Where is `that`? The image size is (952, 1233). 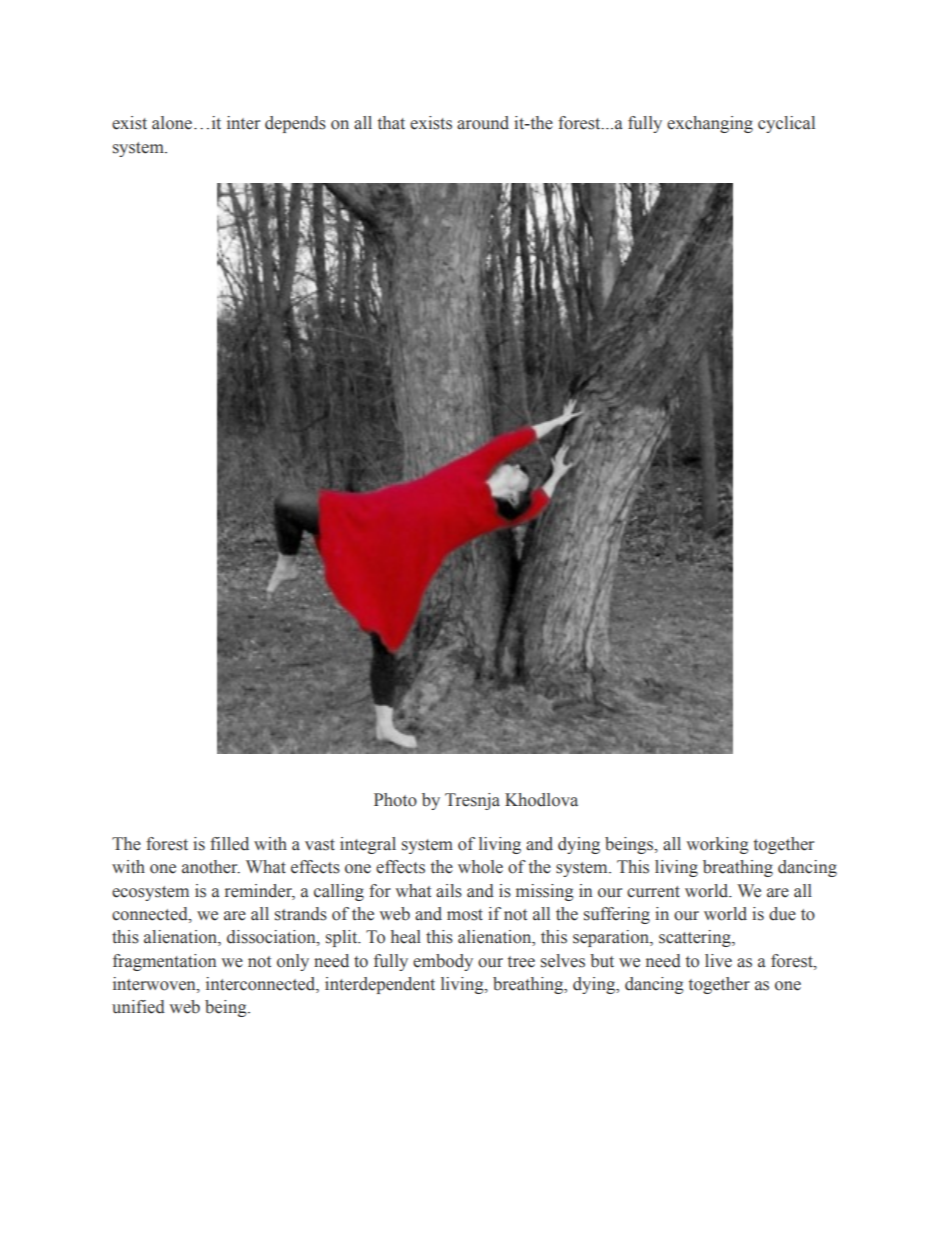
that is located at coordinates (391, 123).
